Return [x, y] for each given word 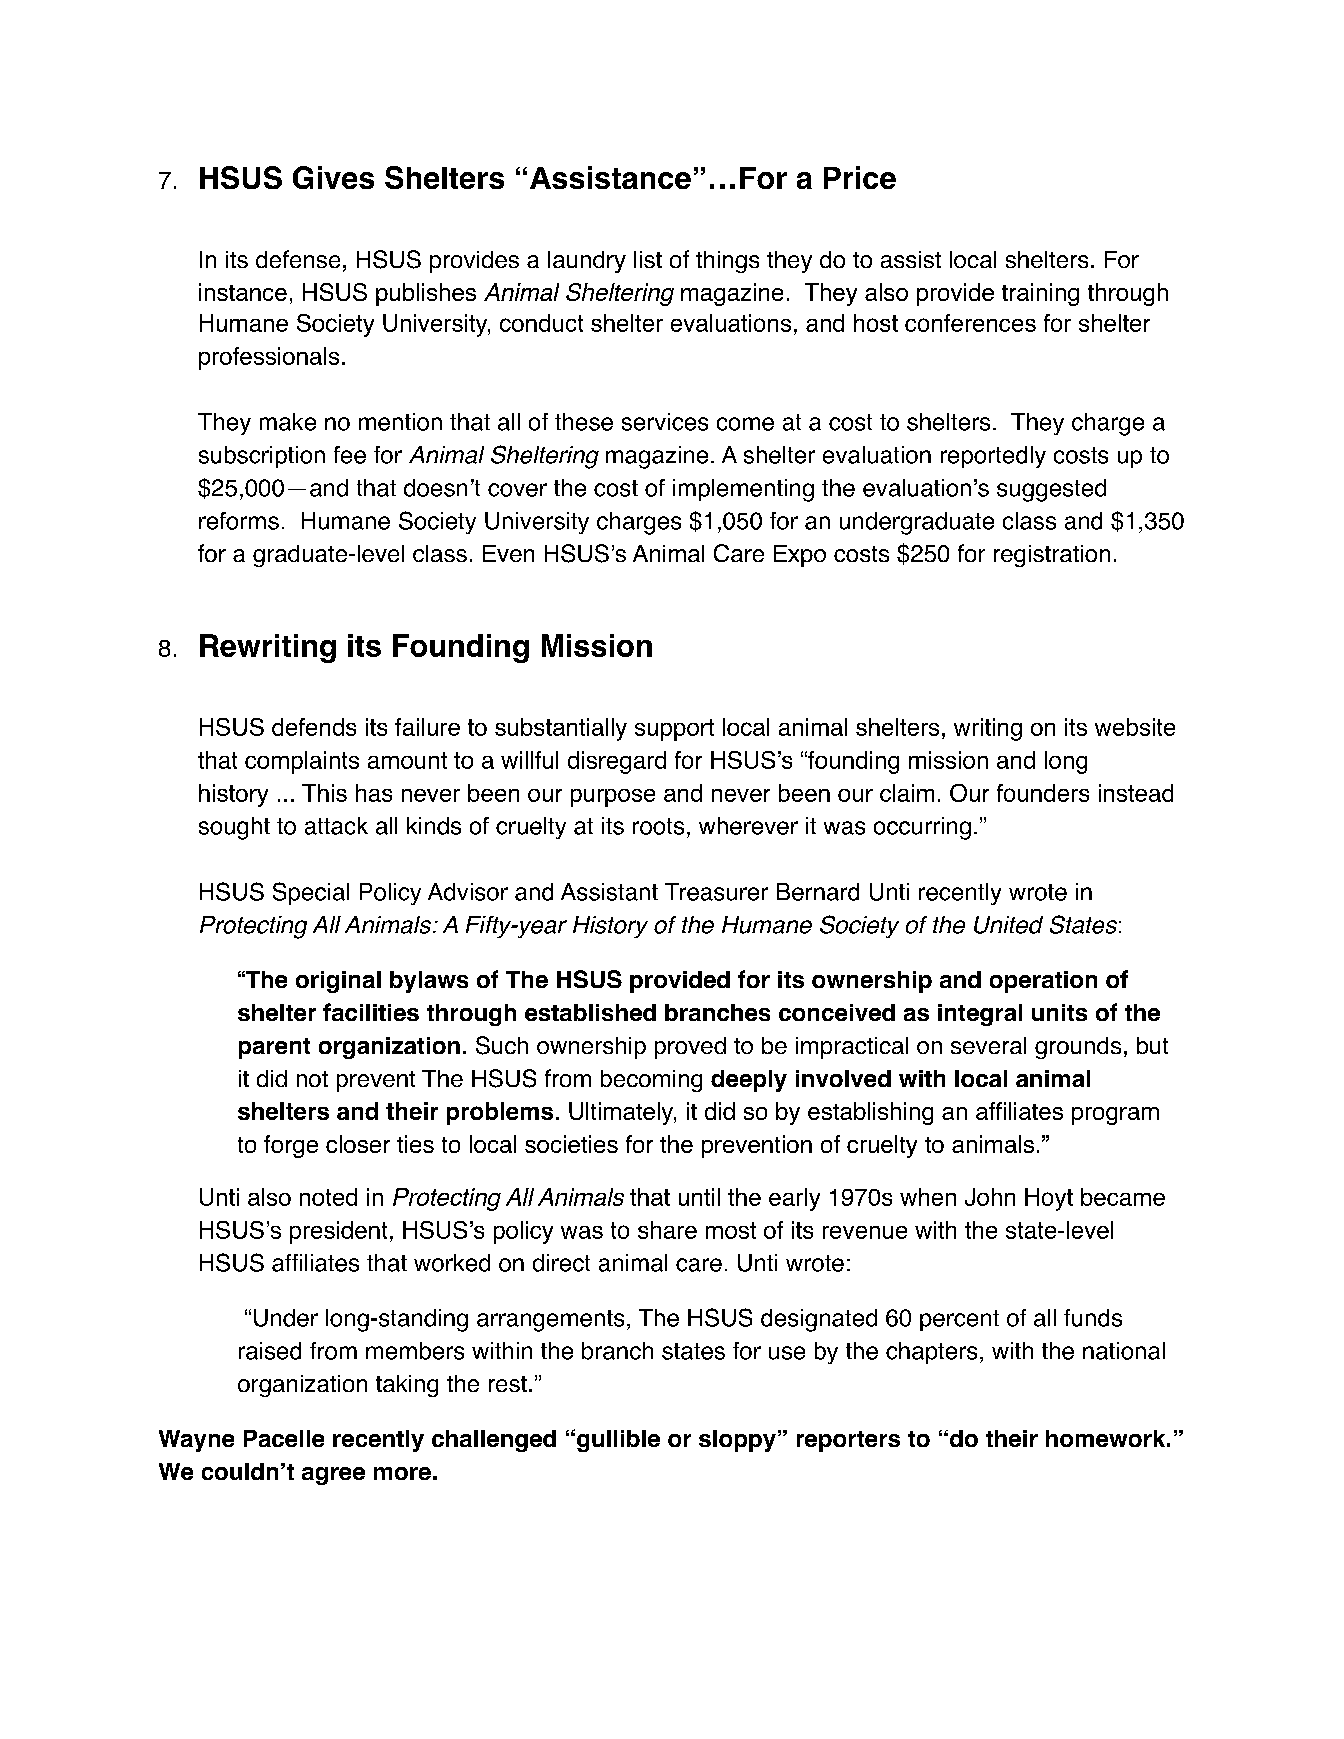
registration [1052, 556]
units [1059, 1012]
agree [333, 1476]
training [1040, 294]
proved [690, 1048]
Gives [333, 177]
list [648, 259]
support [674, 730]
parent [274, 1048]
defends [314, 727]
